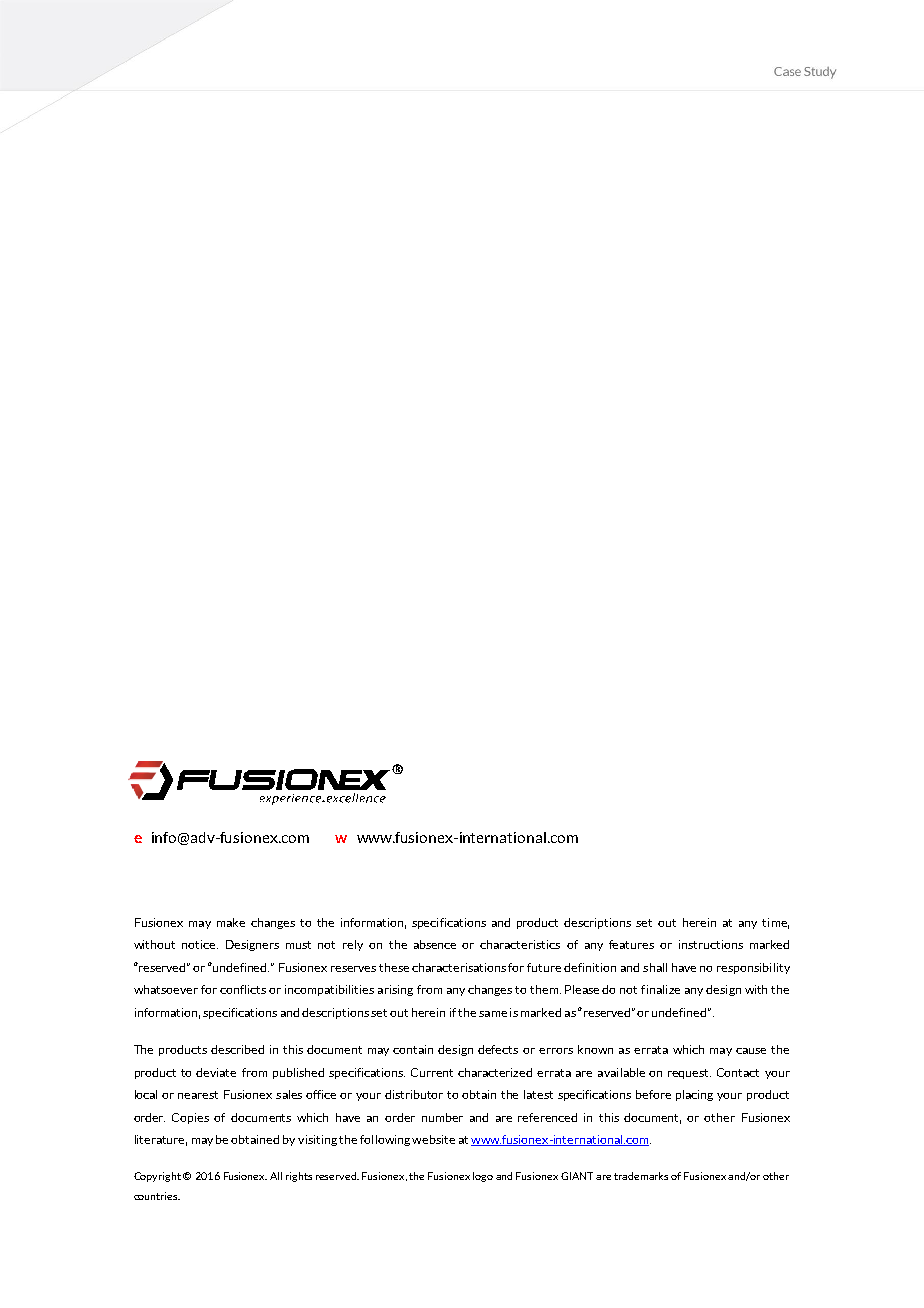 The width and height of the page is (924, 1308). I want to click on trademarks, so click(641, 1176).
